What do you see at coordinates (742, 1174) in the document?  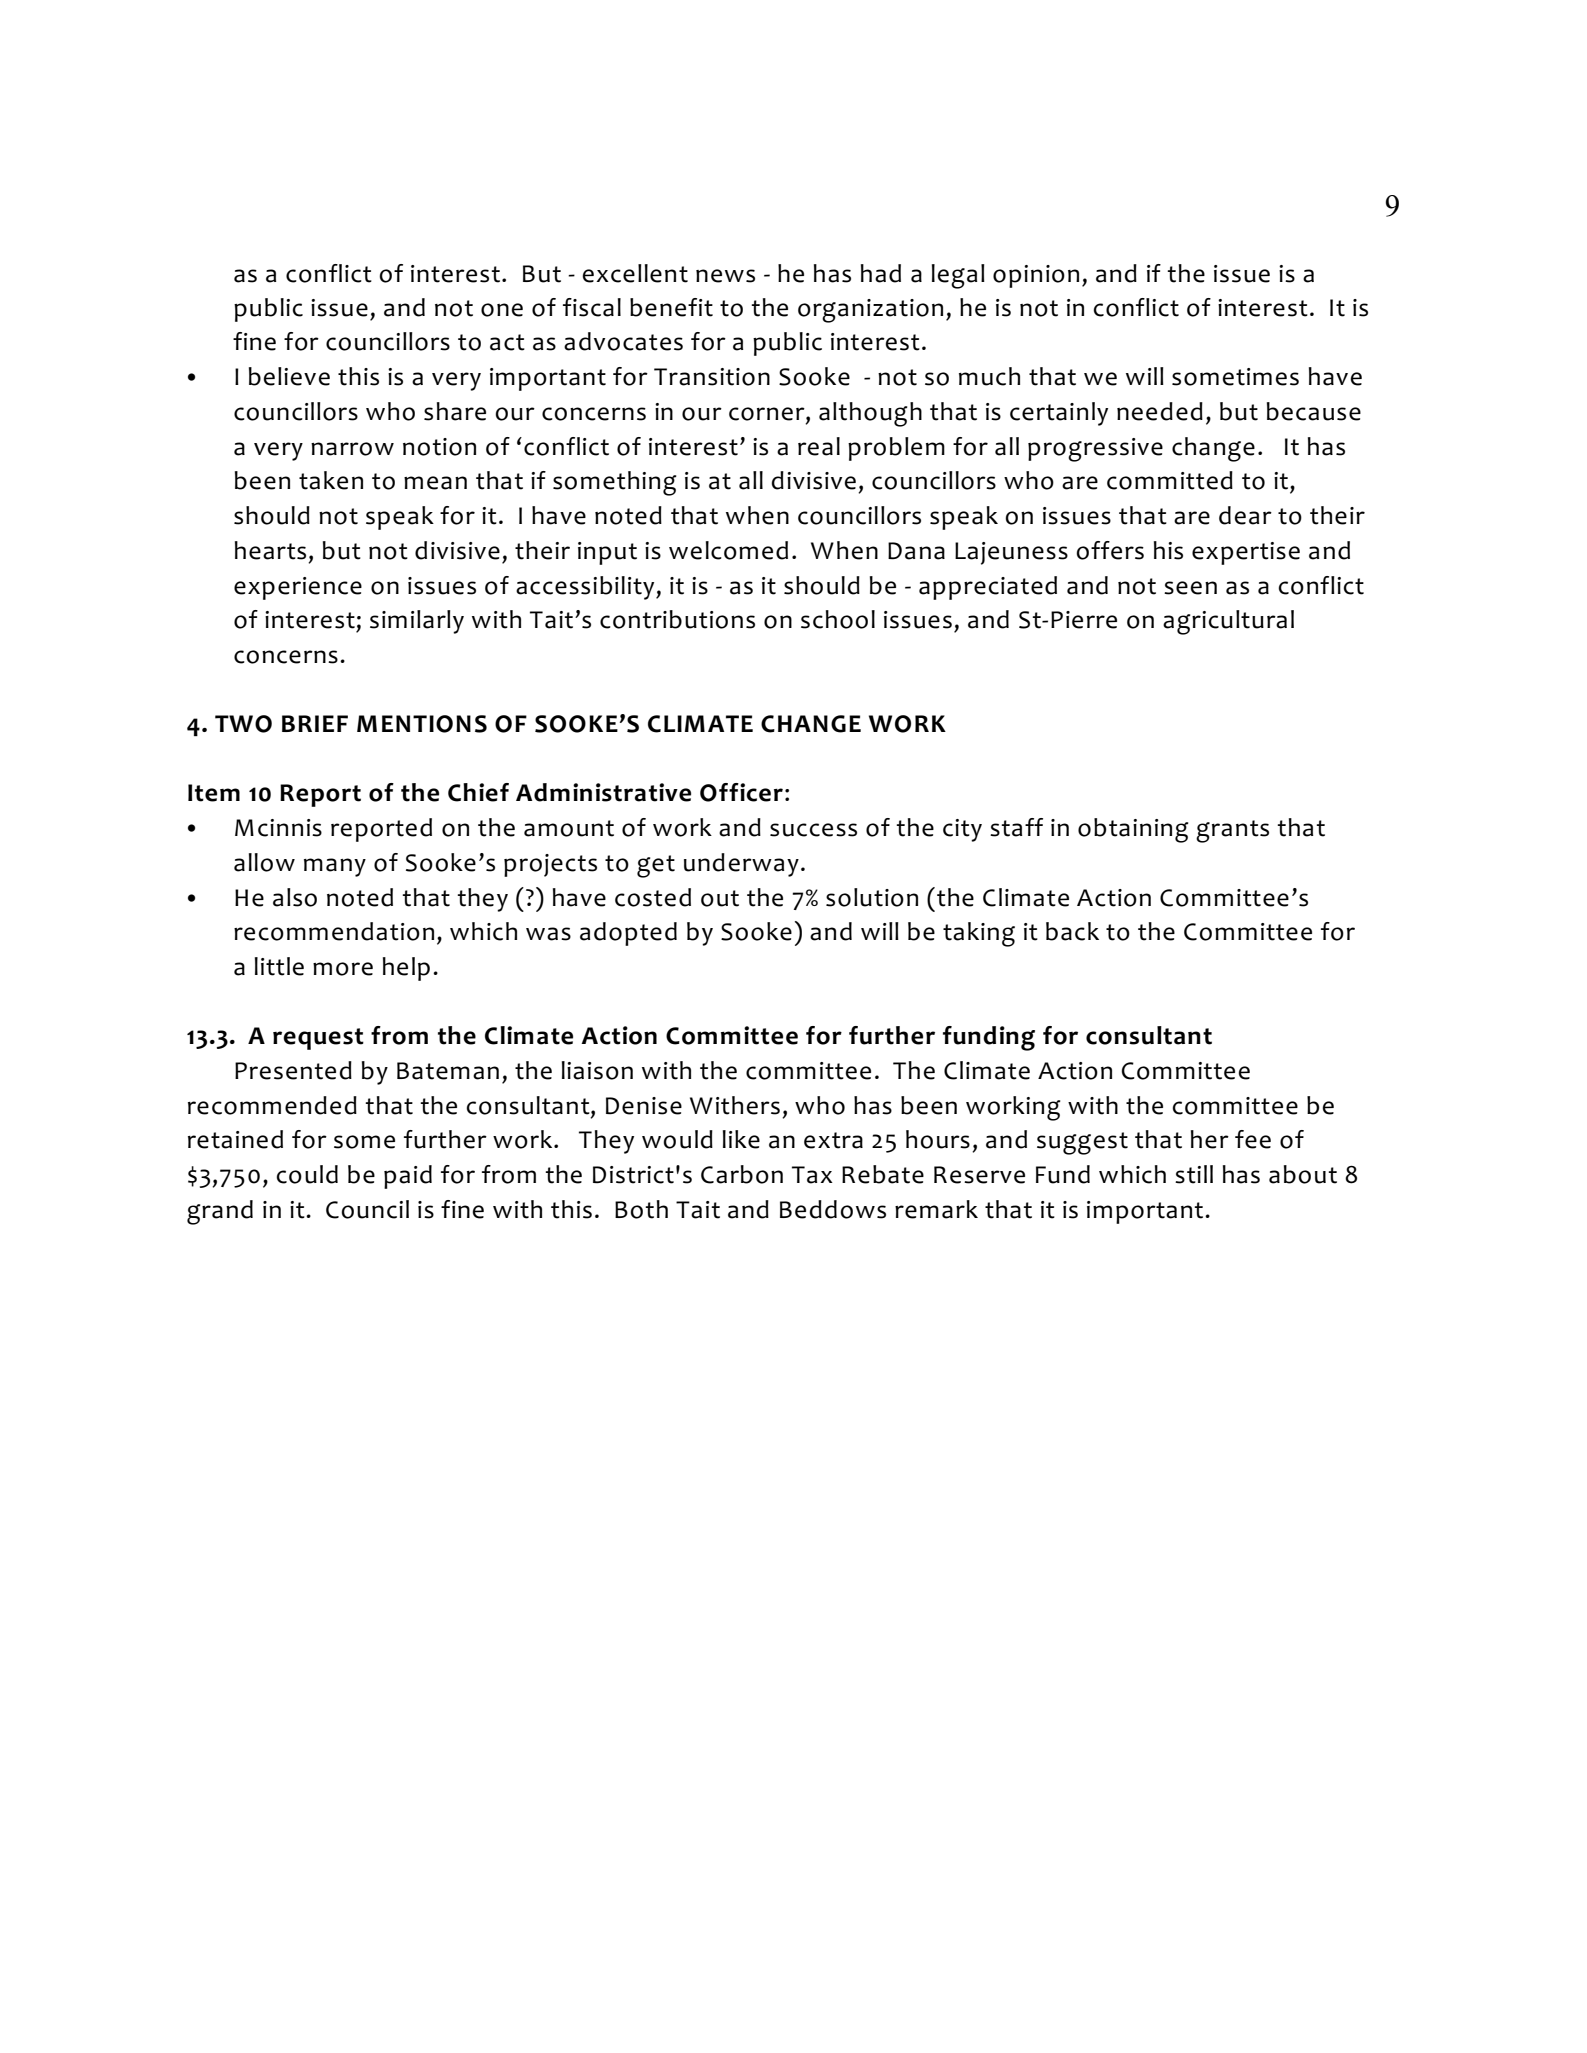 I see `Carbon` at bounding box center [742, 1174].
